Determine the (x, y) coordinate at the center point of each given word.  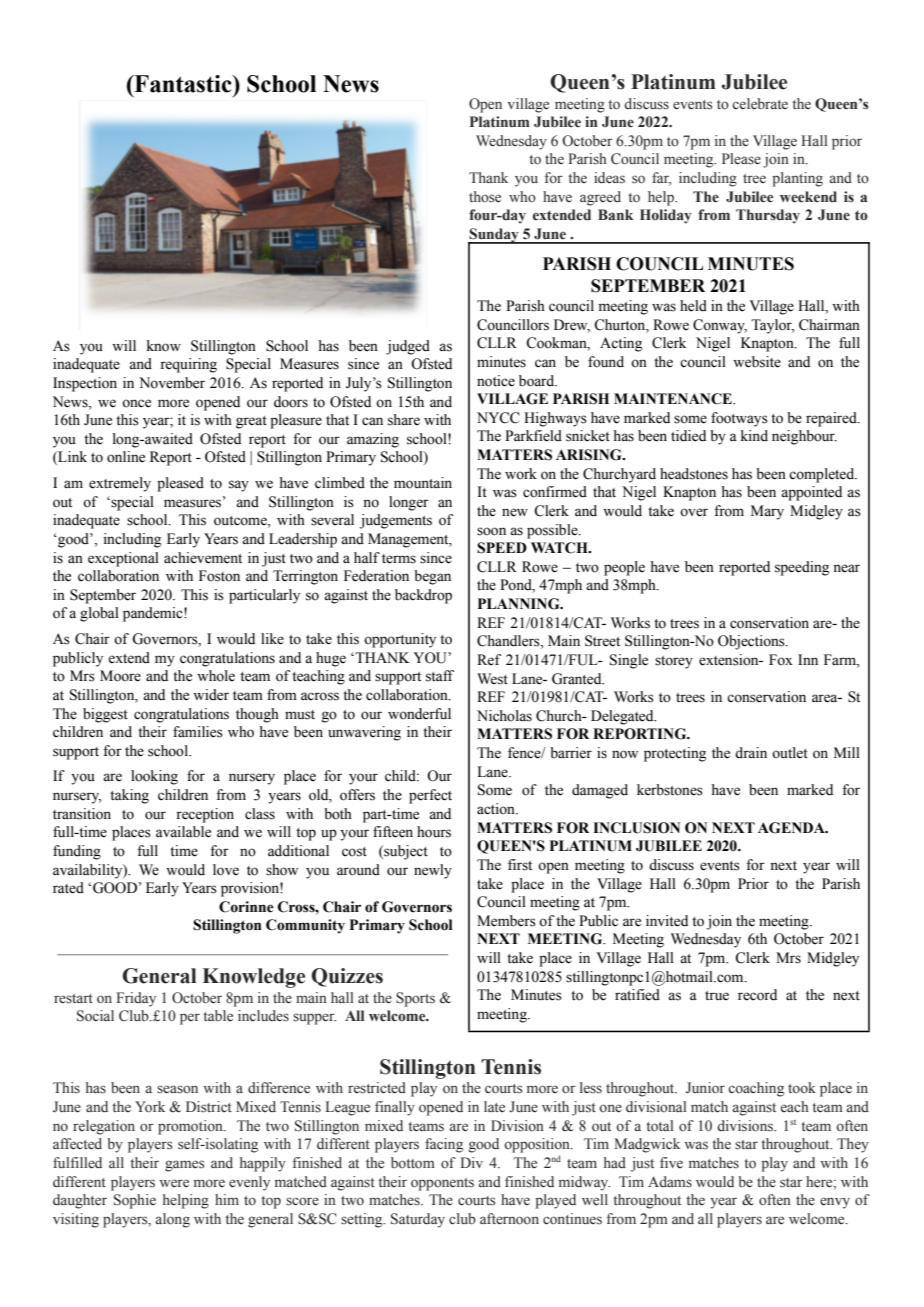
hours (434, 832)
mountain (423, 483)
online (126, 457)
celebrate (760, 104)
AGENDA (792, 828)
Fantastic (183, 84)
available (183, 832)
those (485, 197)
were (174, 1183)
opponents (442, 1184)
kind (754, 436)
